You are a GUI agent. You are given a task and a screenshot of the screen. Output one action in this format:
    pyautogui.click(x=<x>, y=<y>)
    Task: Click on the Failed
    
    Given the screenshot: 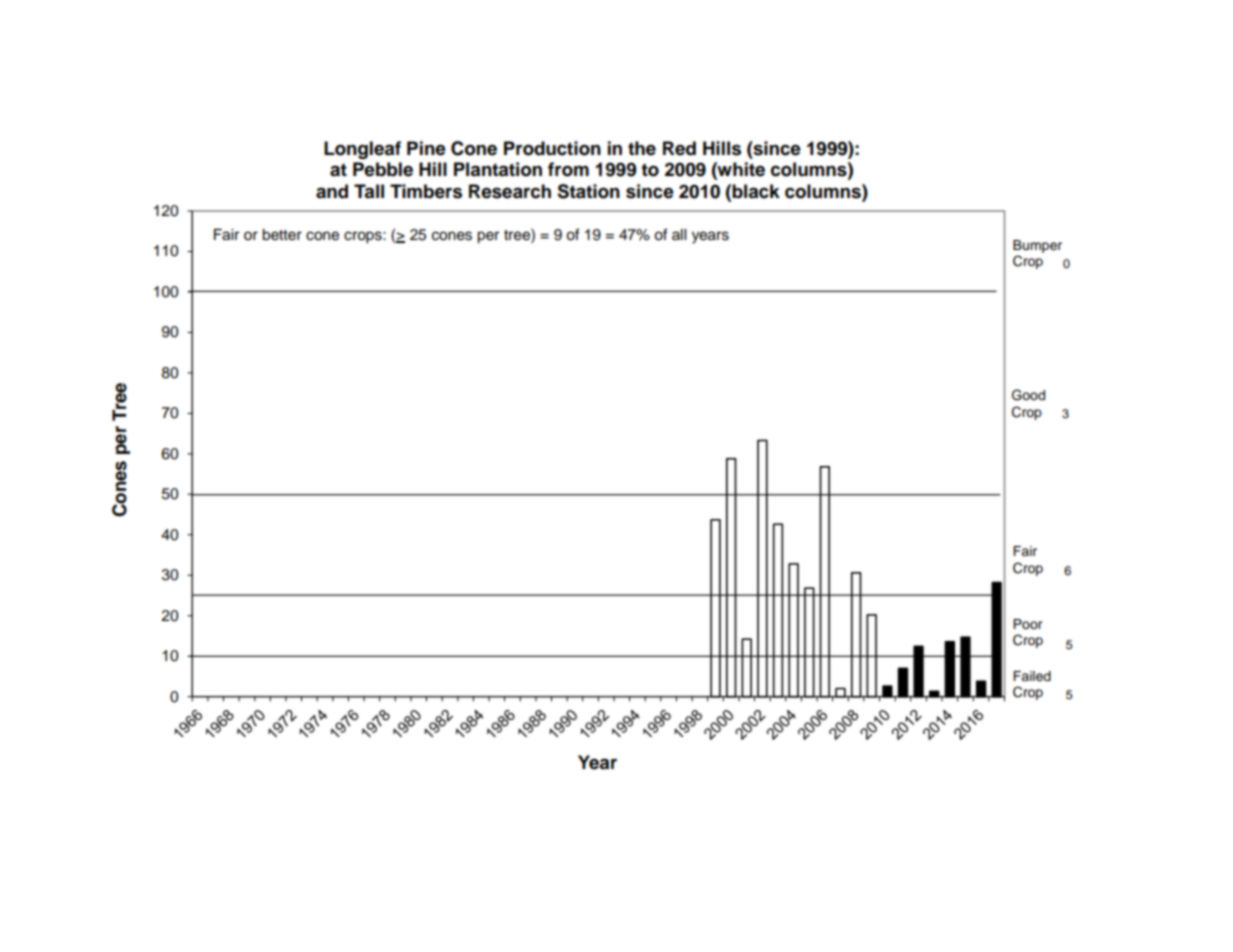 What is the action you would take?
    pyautogui.click(x=1032, y=676)
